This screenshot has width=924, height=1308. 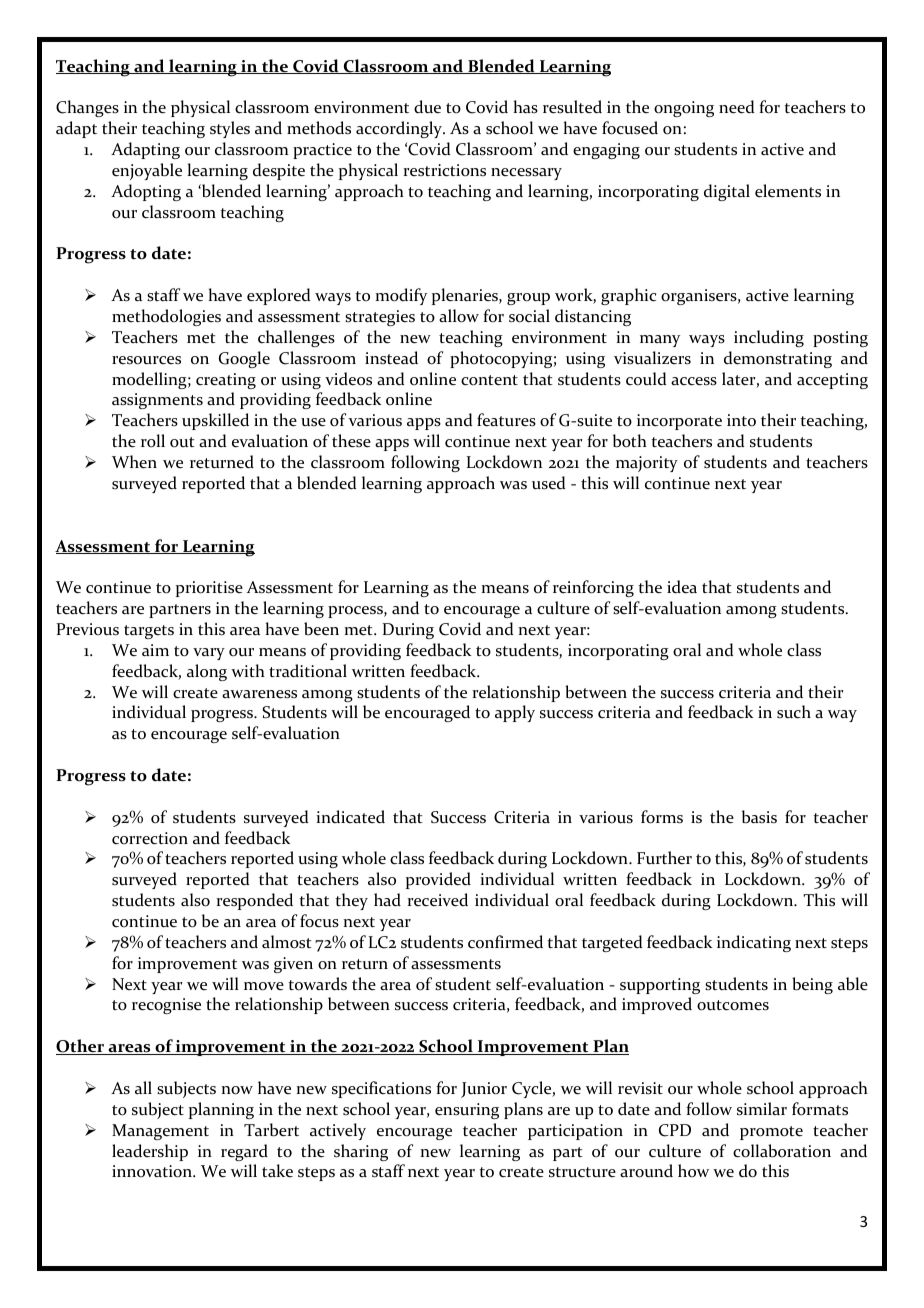 What do you see at coordinates (230, 129) in the screenshot?
I see `styles` at bounding box center [230, 129].
